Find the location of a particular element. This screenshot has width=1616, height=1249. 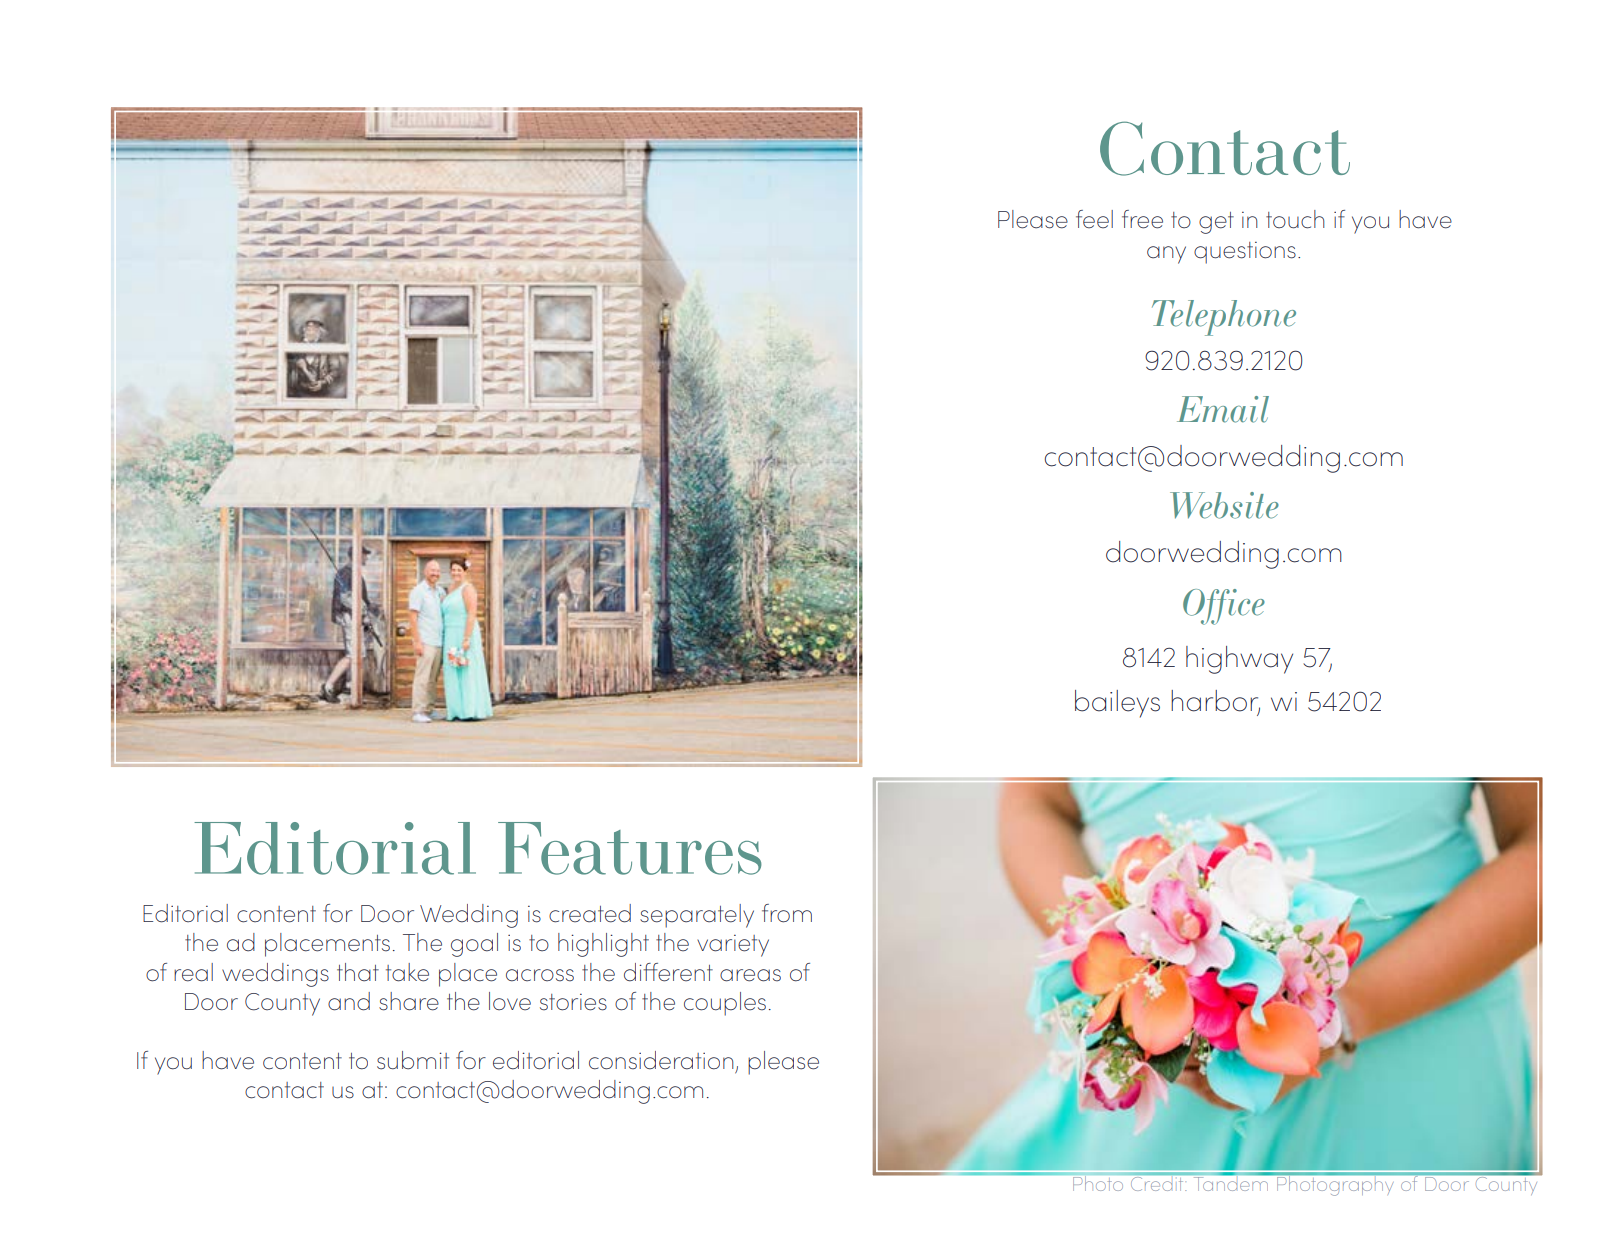

that is located at coordinates (358, 972).
